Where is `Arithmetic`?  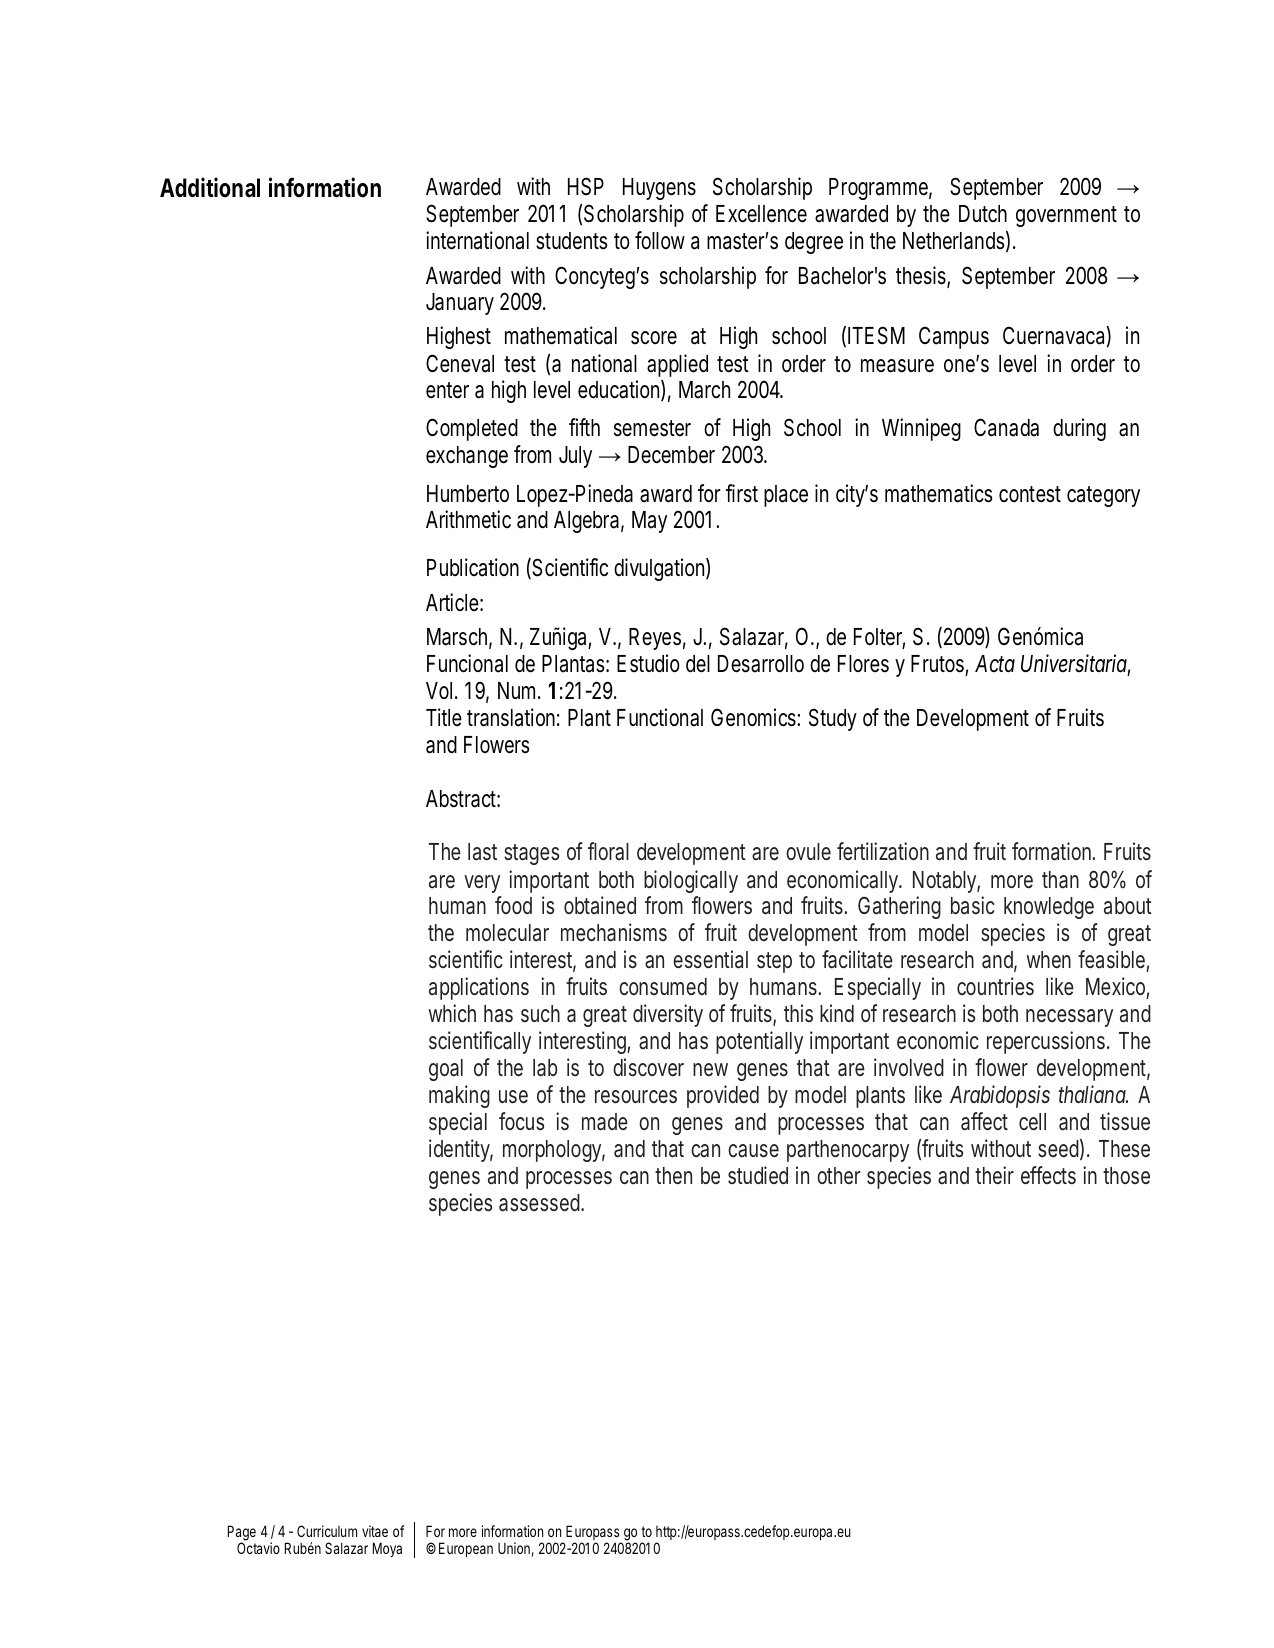
Arithmetic is located at coordinates (468, 519).
